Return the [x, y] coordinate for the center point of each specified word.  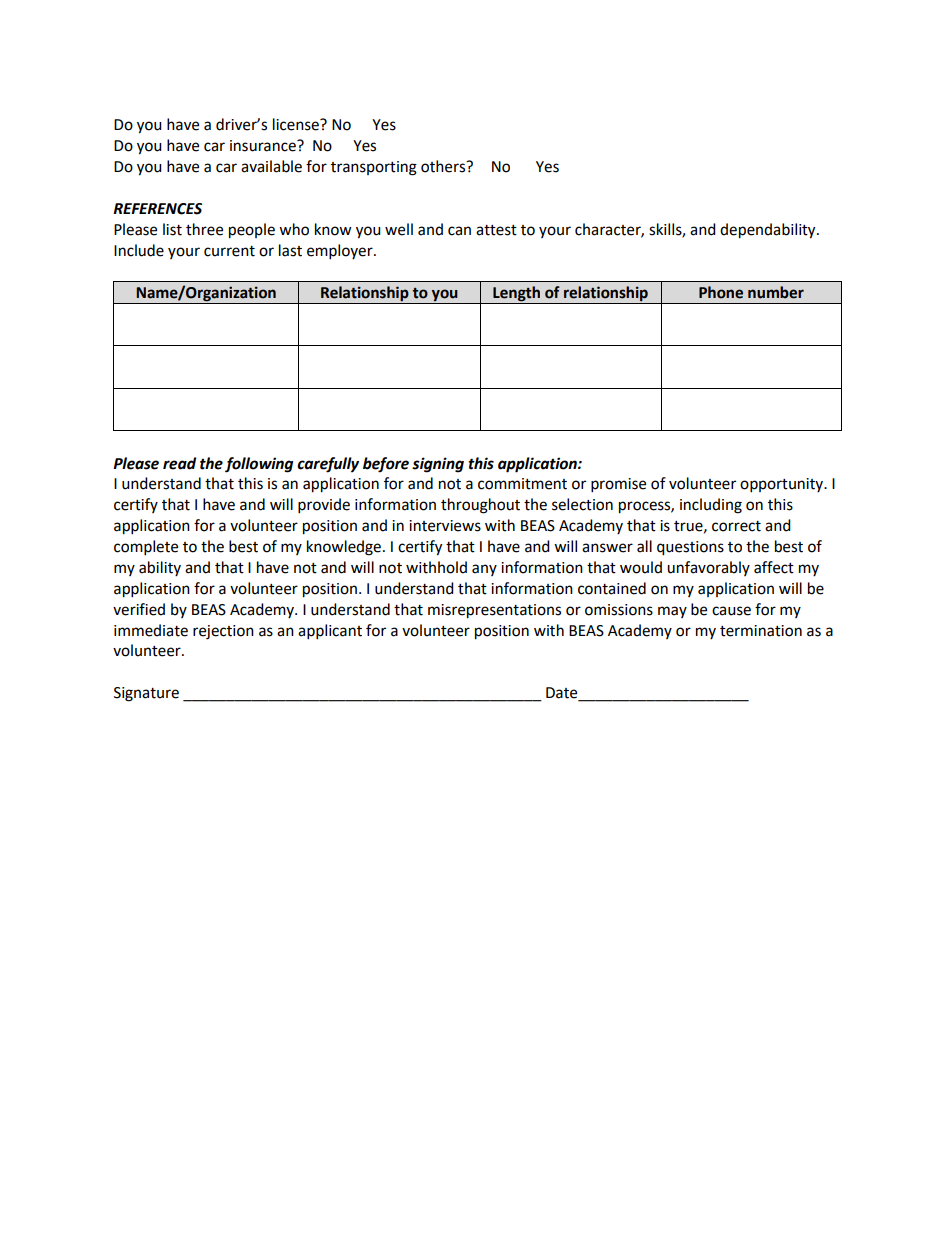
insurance [264, 146]
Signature [146, 694]
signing [438, 465]
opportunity [783, 485]
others [444, 166]
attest [496, 230]
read [179, 463]
